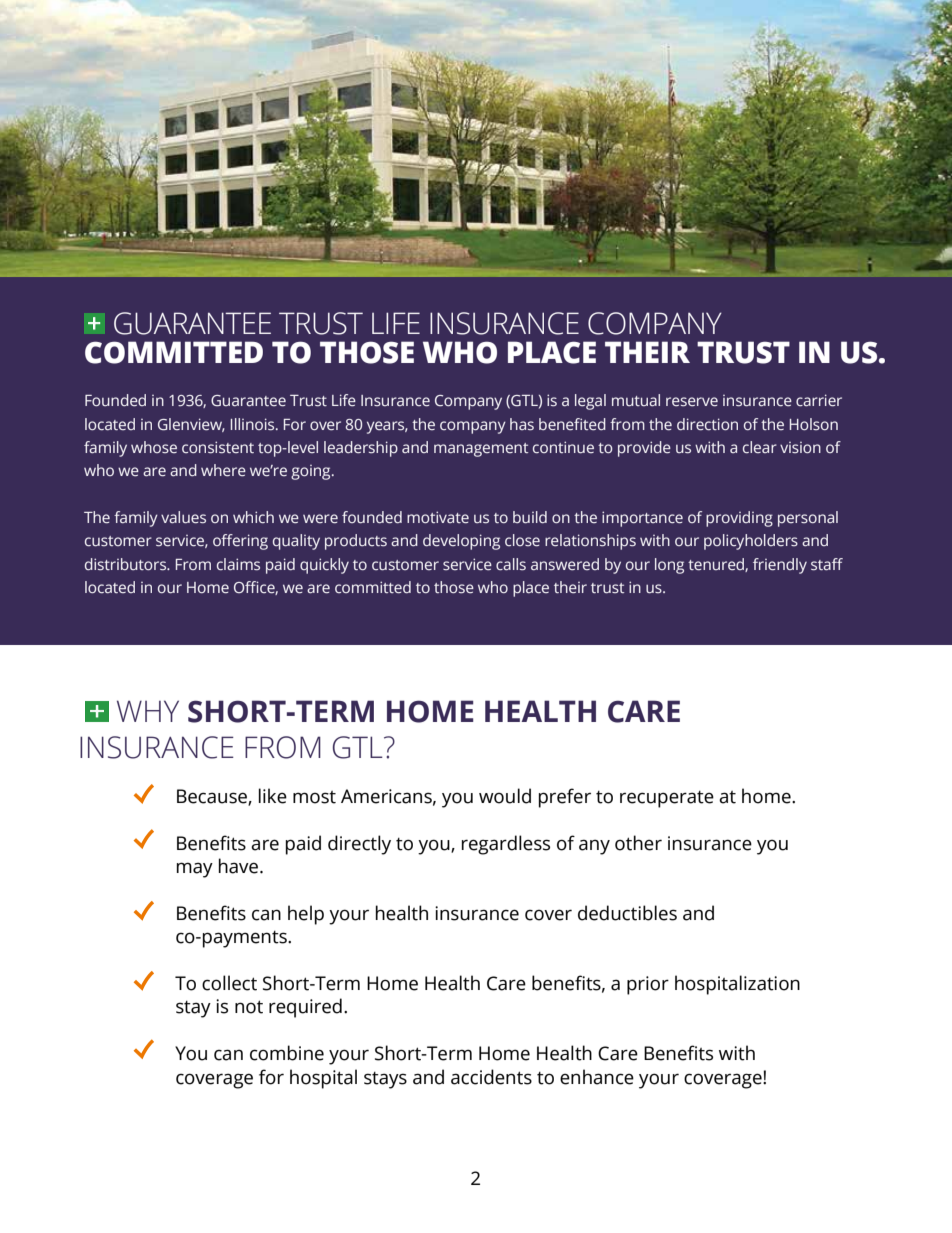 The width and height of the screenshot is (952, 1233). I want to click on recuperate, so click(667, 799).
